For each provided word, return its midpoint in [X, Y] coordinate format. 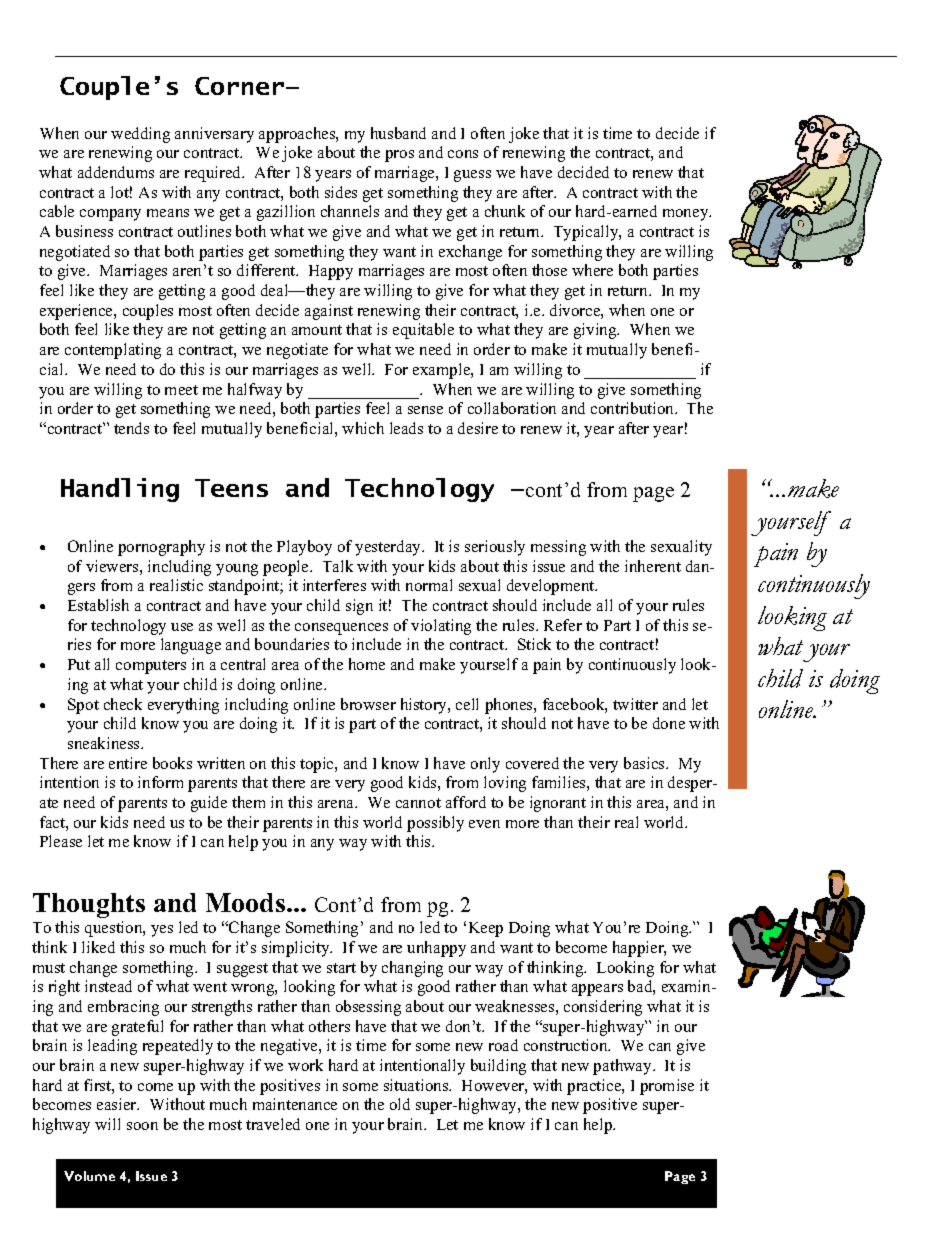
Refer [563, 625]
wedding [140, 135]
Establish [98, 605]
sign [359, 607]
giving [596, 331]
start [341, 968]
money [687, 215]
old [400, 1104]
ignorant [558, 804]
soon [142, 1126]
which [363, 428]
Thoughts [89, 905]
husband [398, 133]
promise [667, 1087]
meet [181, 390]
